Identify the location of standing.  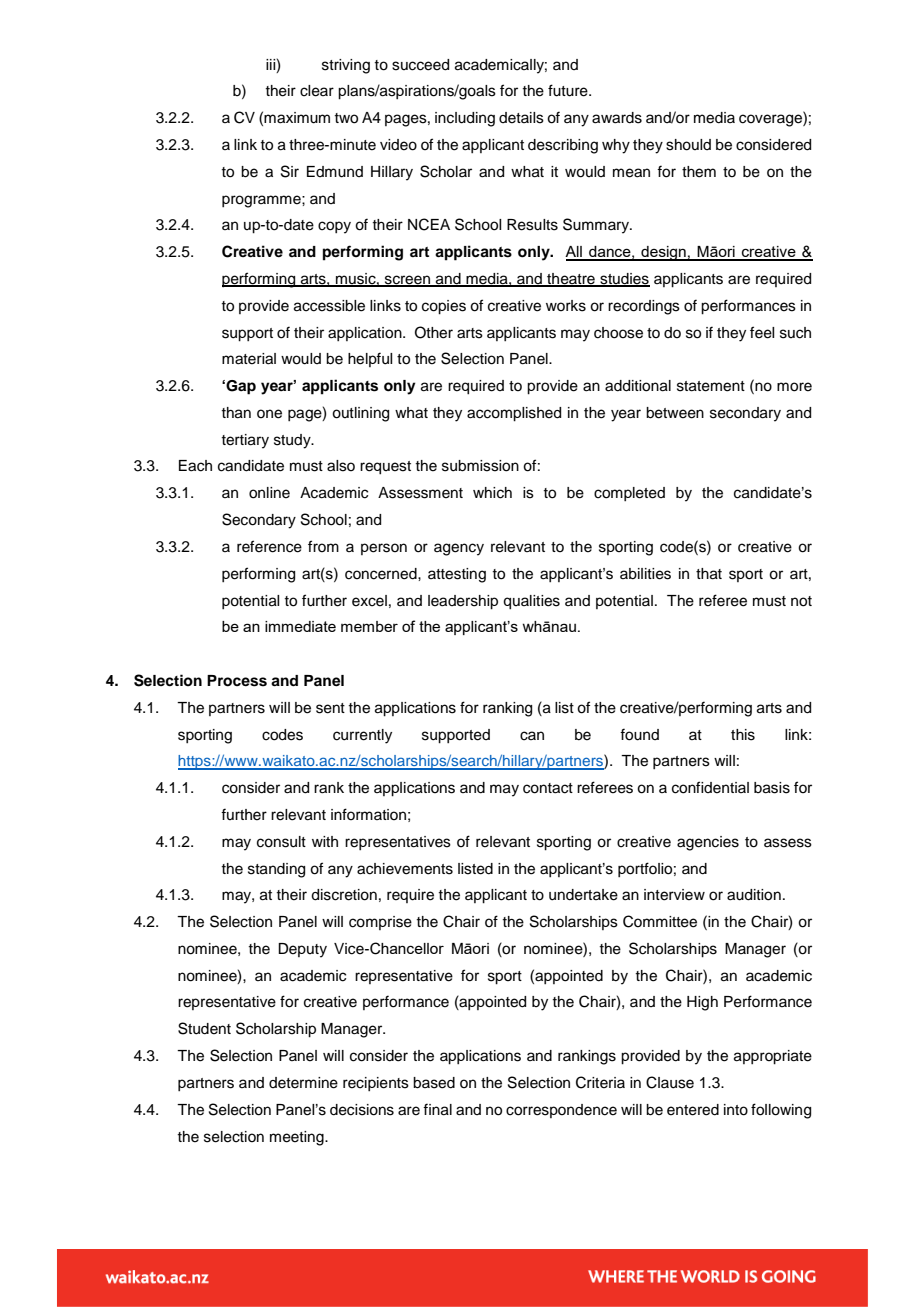
(276, 870).
